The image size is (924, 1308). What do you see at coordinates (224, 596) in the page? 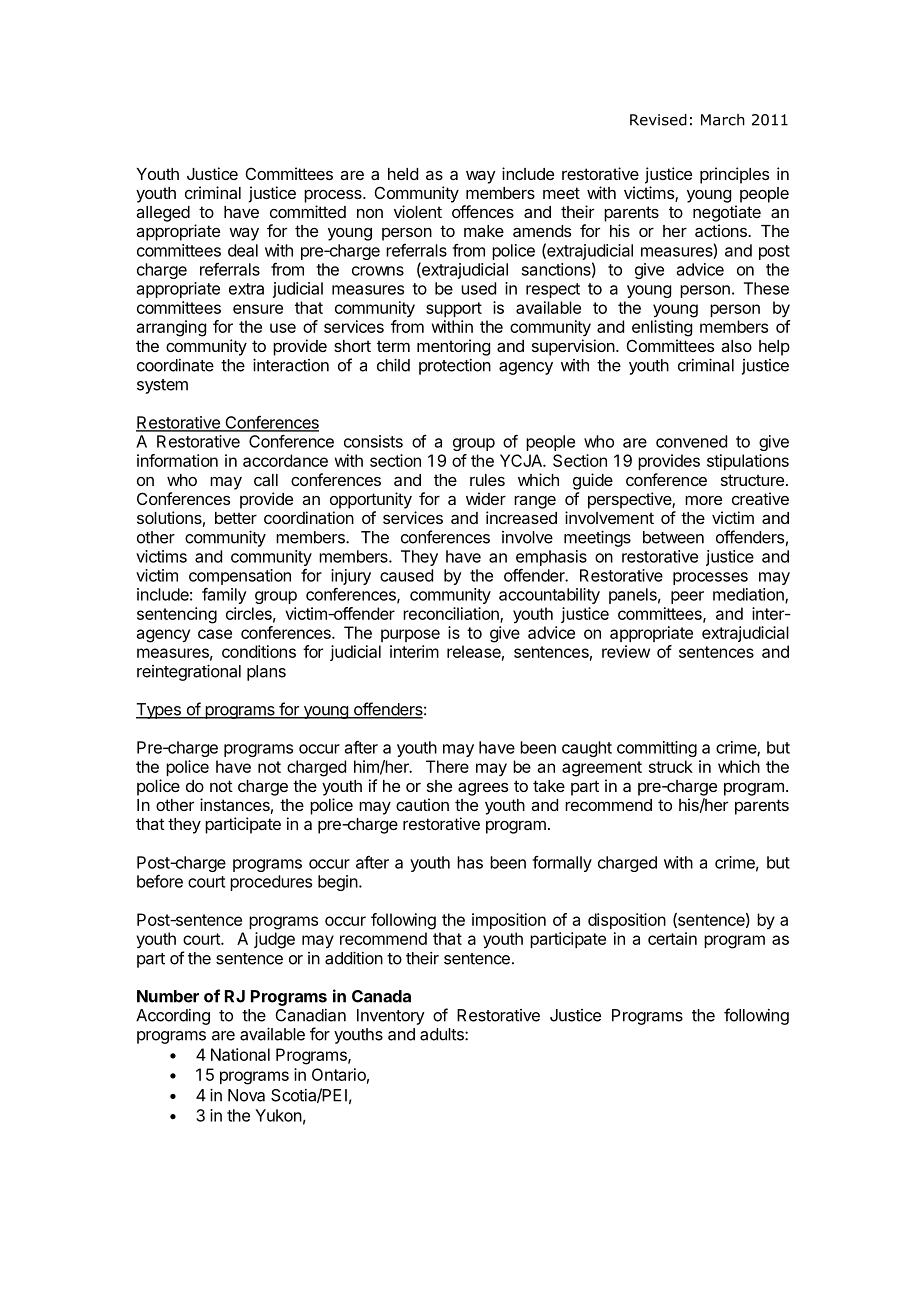
I see `family` at bounding box center [224, 596].
